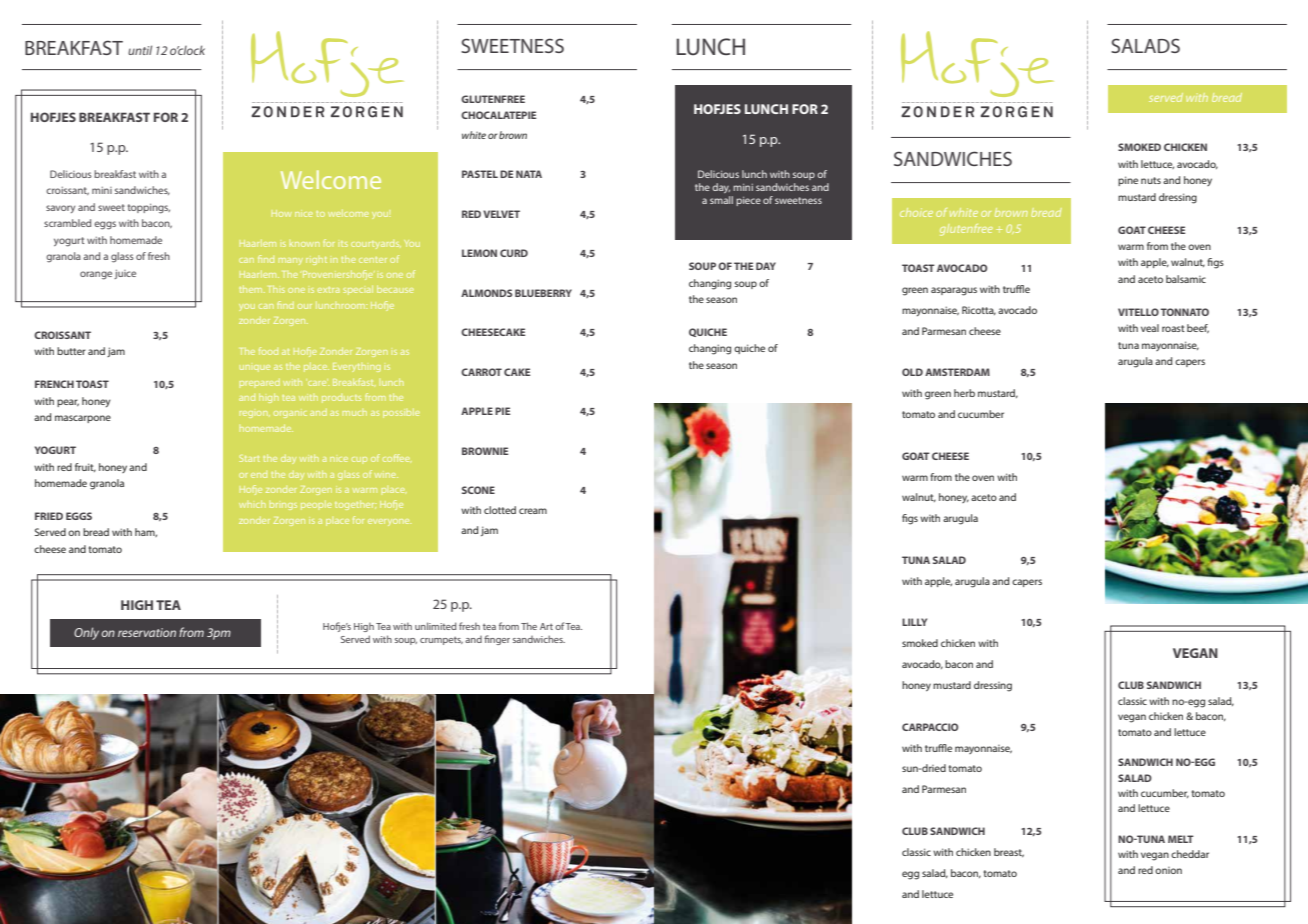 This page has height=924, width=1308. Describe the element at coordinates (1150, 328) in the page. I see `veal` at that location.
